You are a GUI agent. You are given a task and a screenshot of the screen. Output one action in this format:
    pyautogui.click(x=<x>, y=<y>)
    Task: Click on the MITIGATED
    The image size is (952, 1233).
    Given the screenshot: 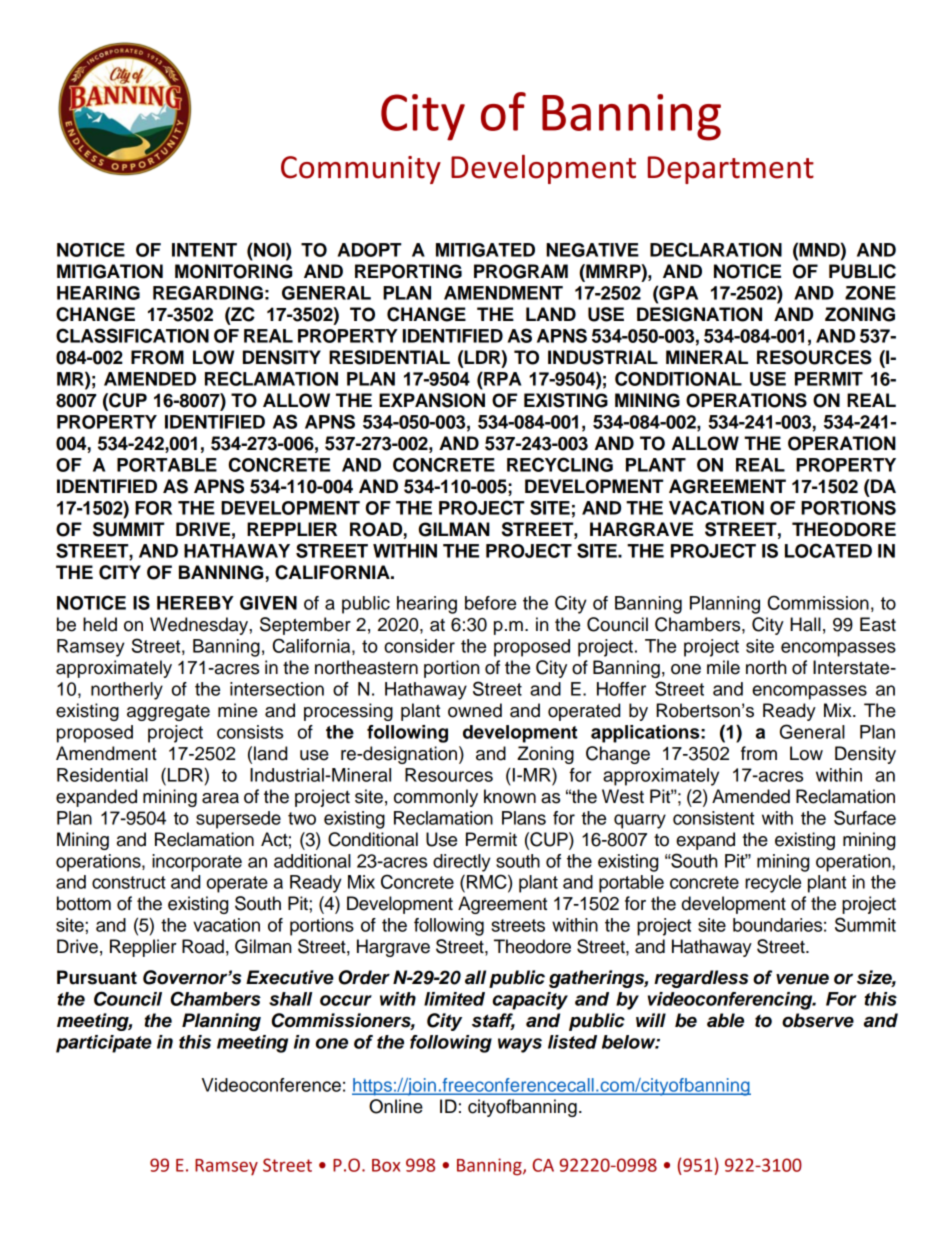 What is the action you would take?
    pyautogui.click(x=485, y=250)
